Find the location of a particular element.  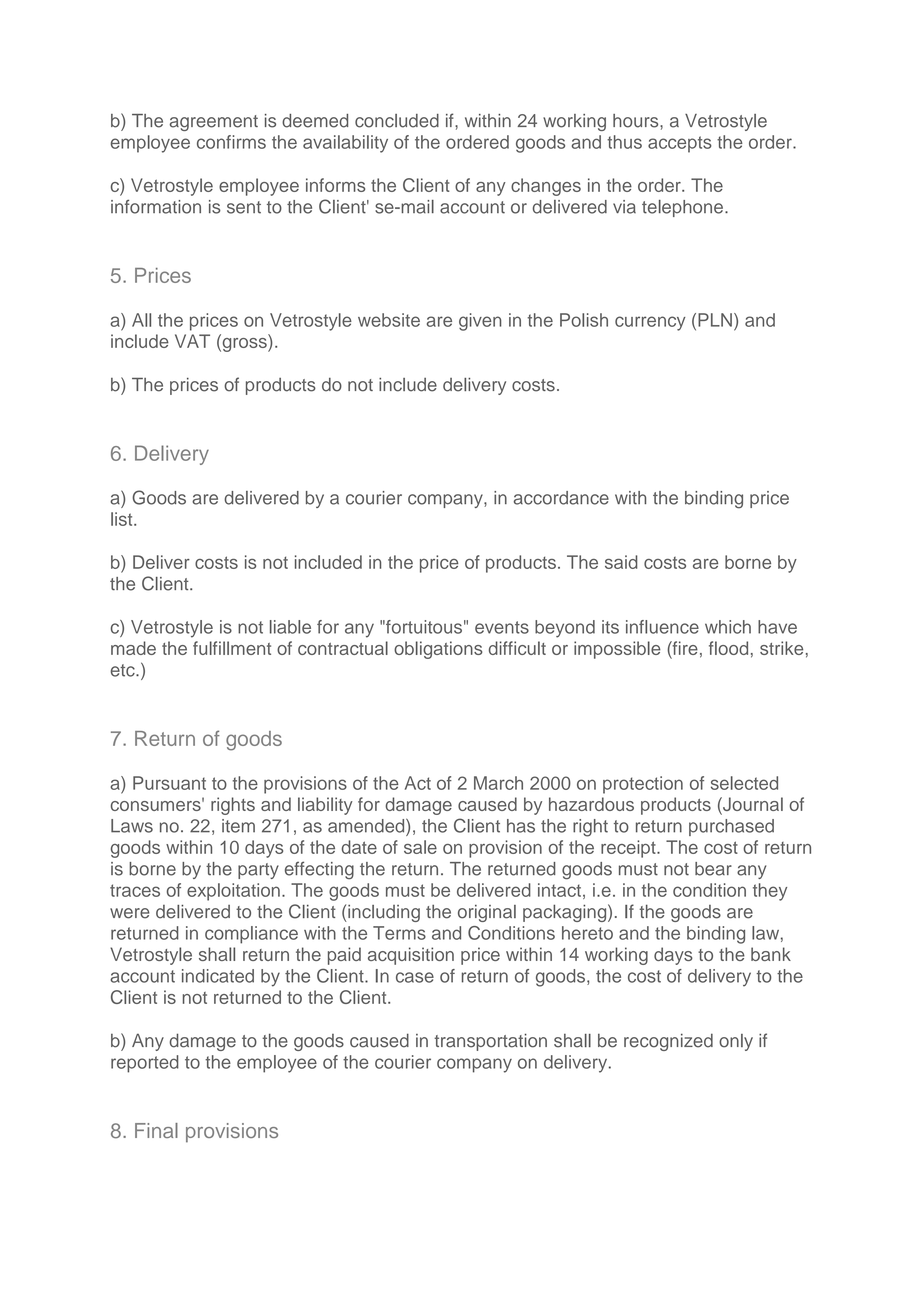

sale is located at coordinates (420, 847).
